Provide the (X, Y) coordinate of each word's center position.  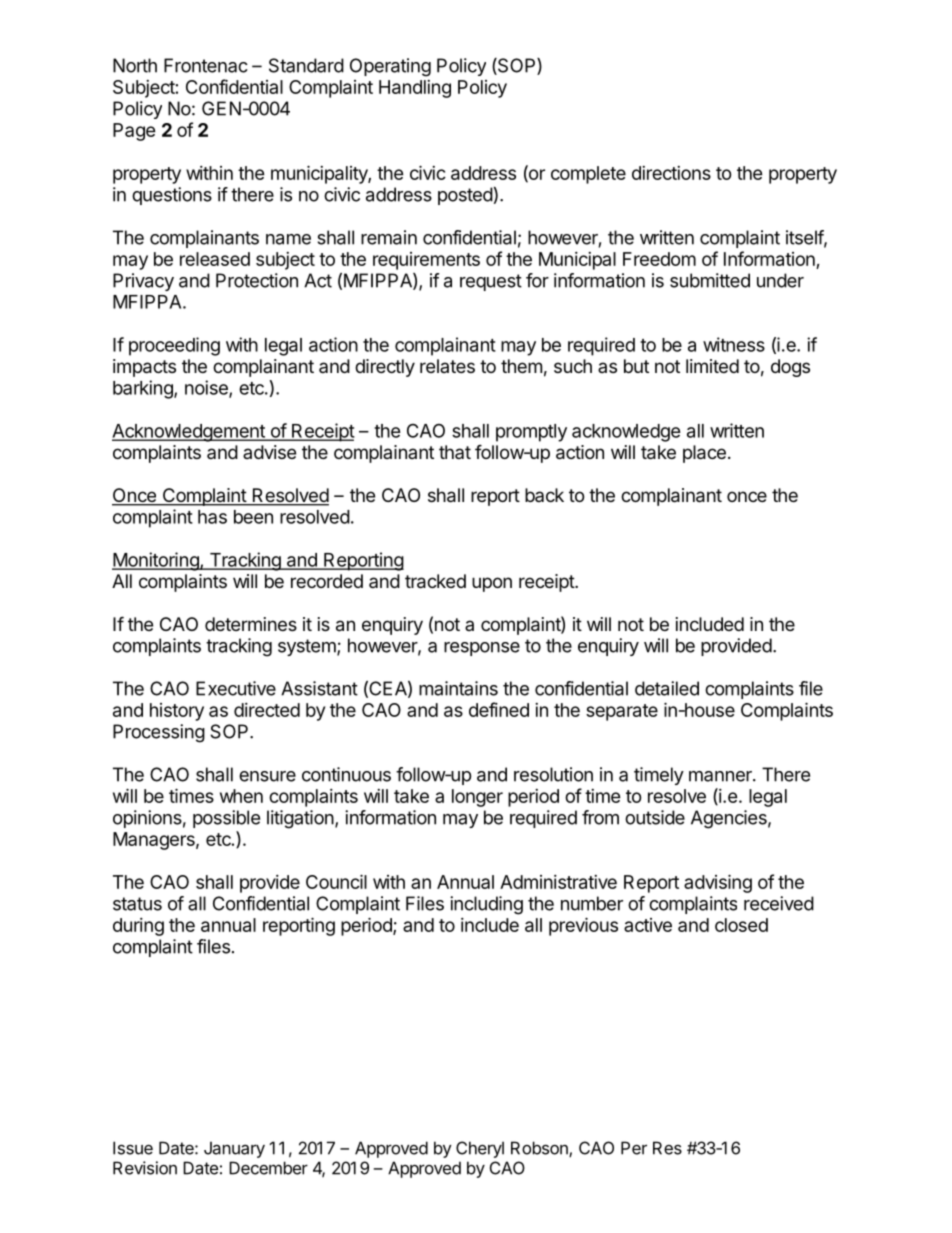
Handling (415, 89)
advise (269, 452)
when (241, 796)
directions (671, 173)
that (455, 452)
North (135, 65)
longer (477, 798)
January (234, 1149)
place (704, 454)
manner (721, 776)
